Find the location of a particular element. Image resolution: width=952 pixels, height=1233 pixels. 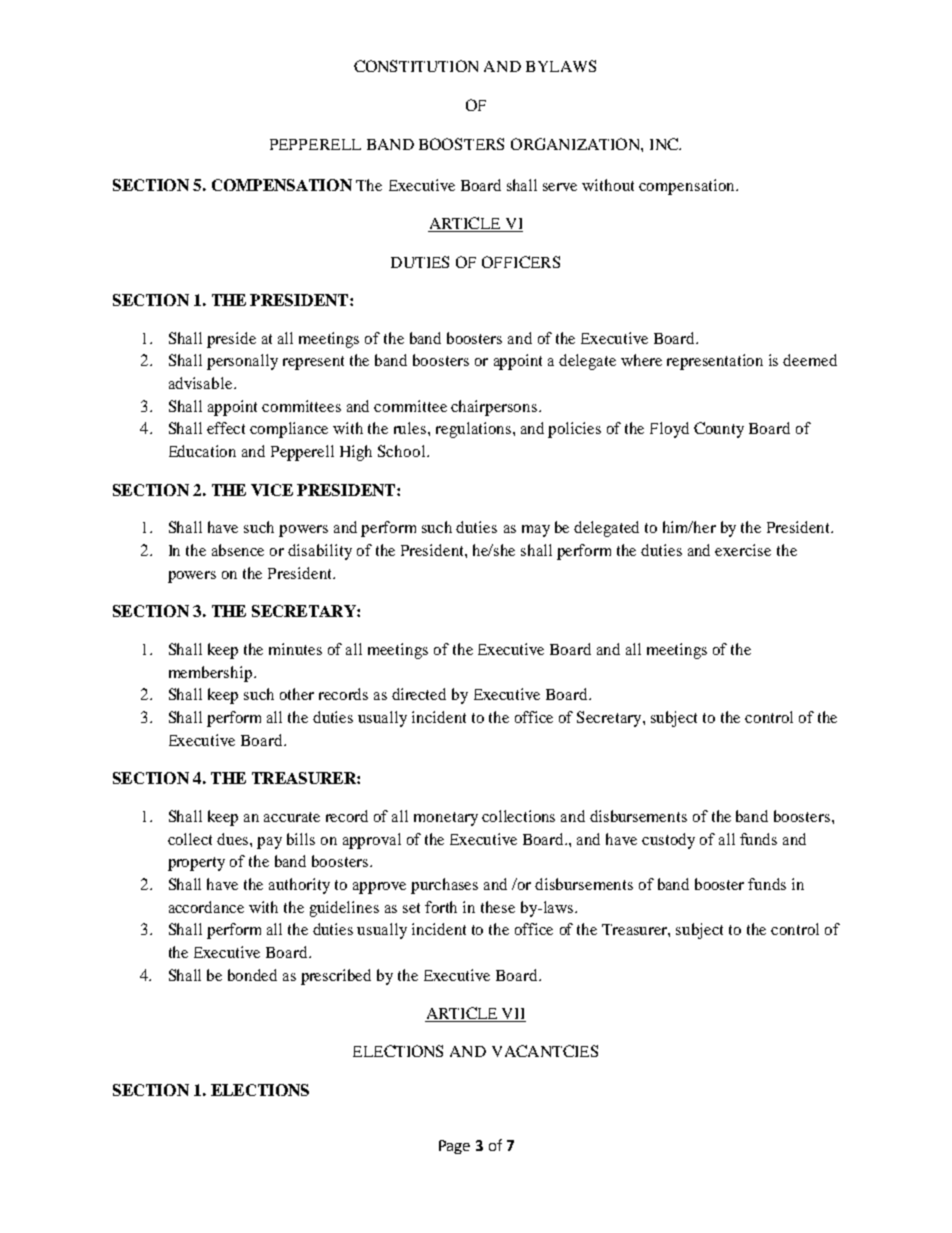

custody is located at coordinates (668, 841).
